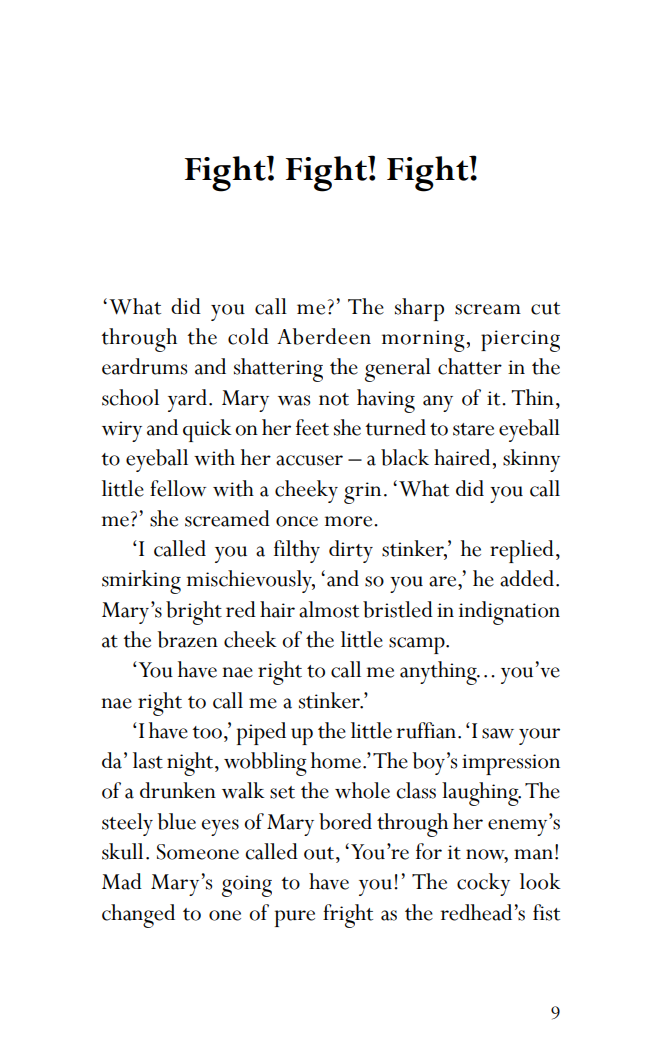 The width and height of the screenshot is (662, 1061). I want to click on pure, so click(295, 918).
